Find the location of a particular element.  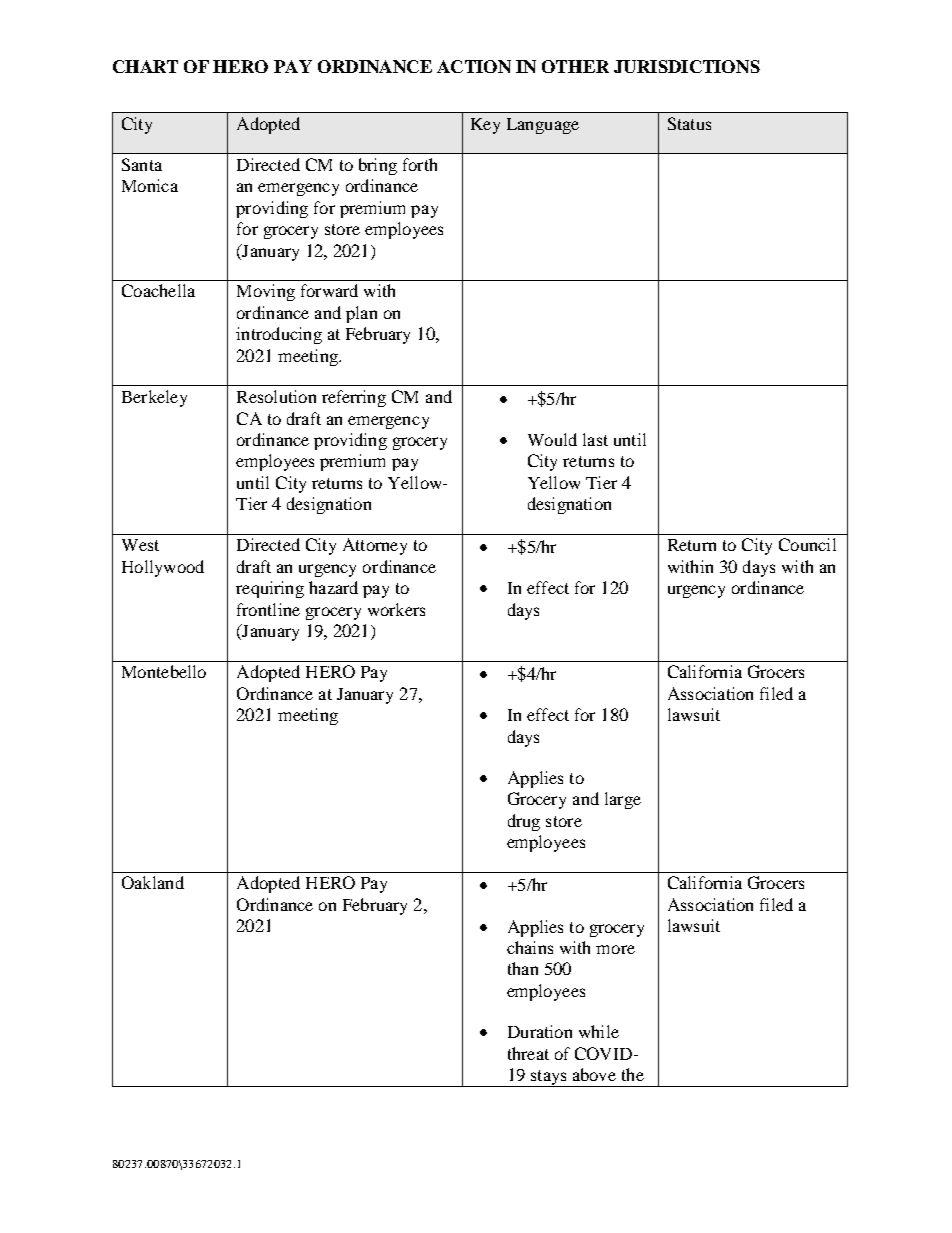

Council is located at coordinates (807, 544).
